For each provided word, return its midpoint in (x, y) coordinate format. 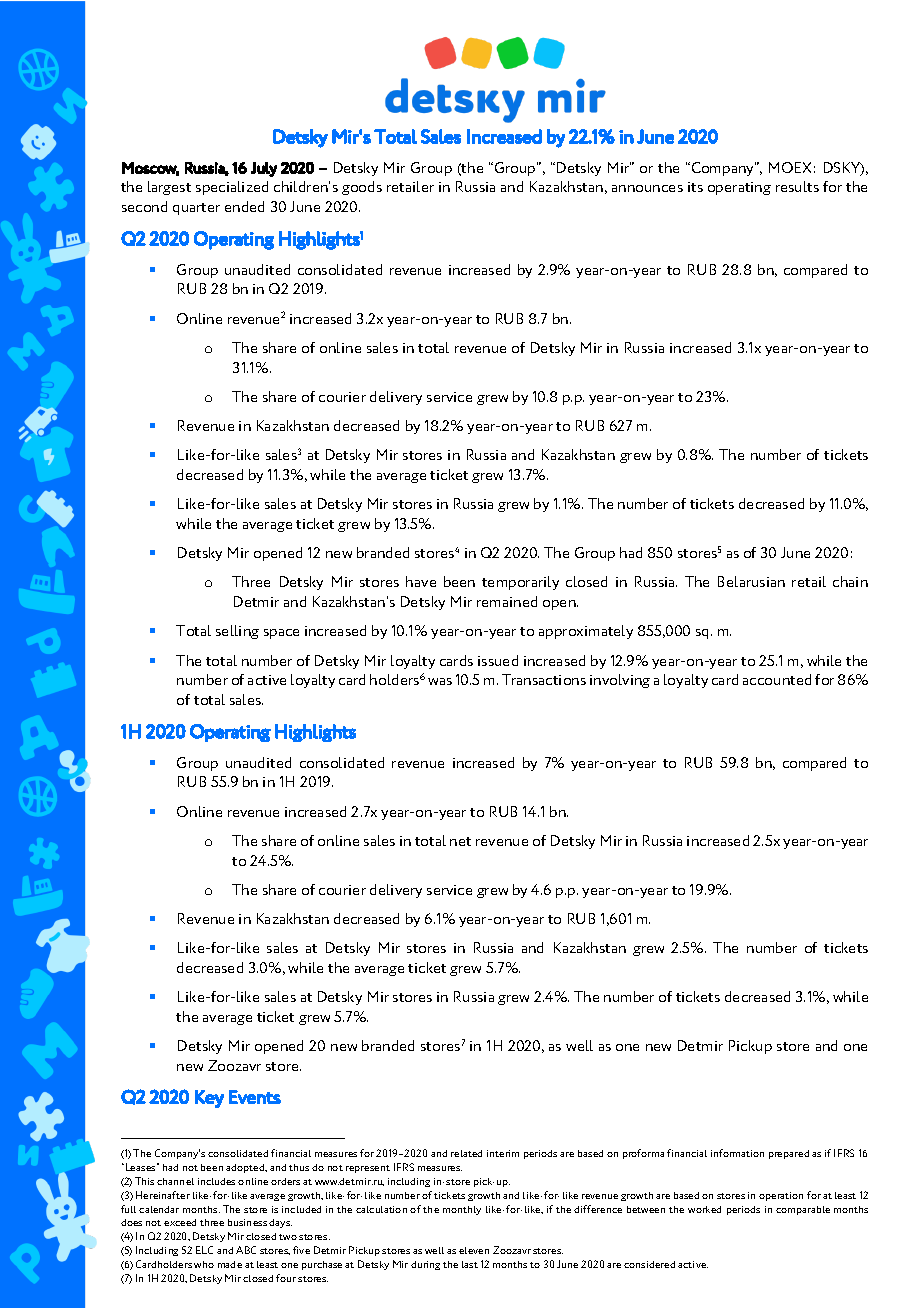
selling (237, 632)
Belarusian (751, 581)
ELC (204, 1250)
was (440, 681)
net (460, 841)
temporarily (520, 583)
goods (362, 188)
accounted (777, 679)
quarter (196, 209)
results (797, 186)
